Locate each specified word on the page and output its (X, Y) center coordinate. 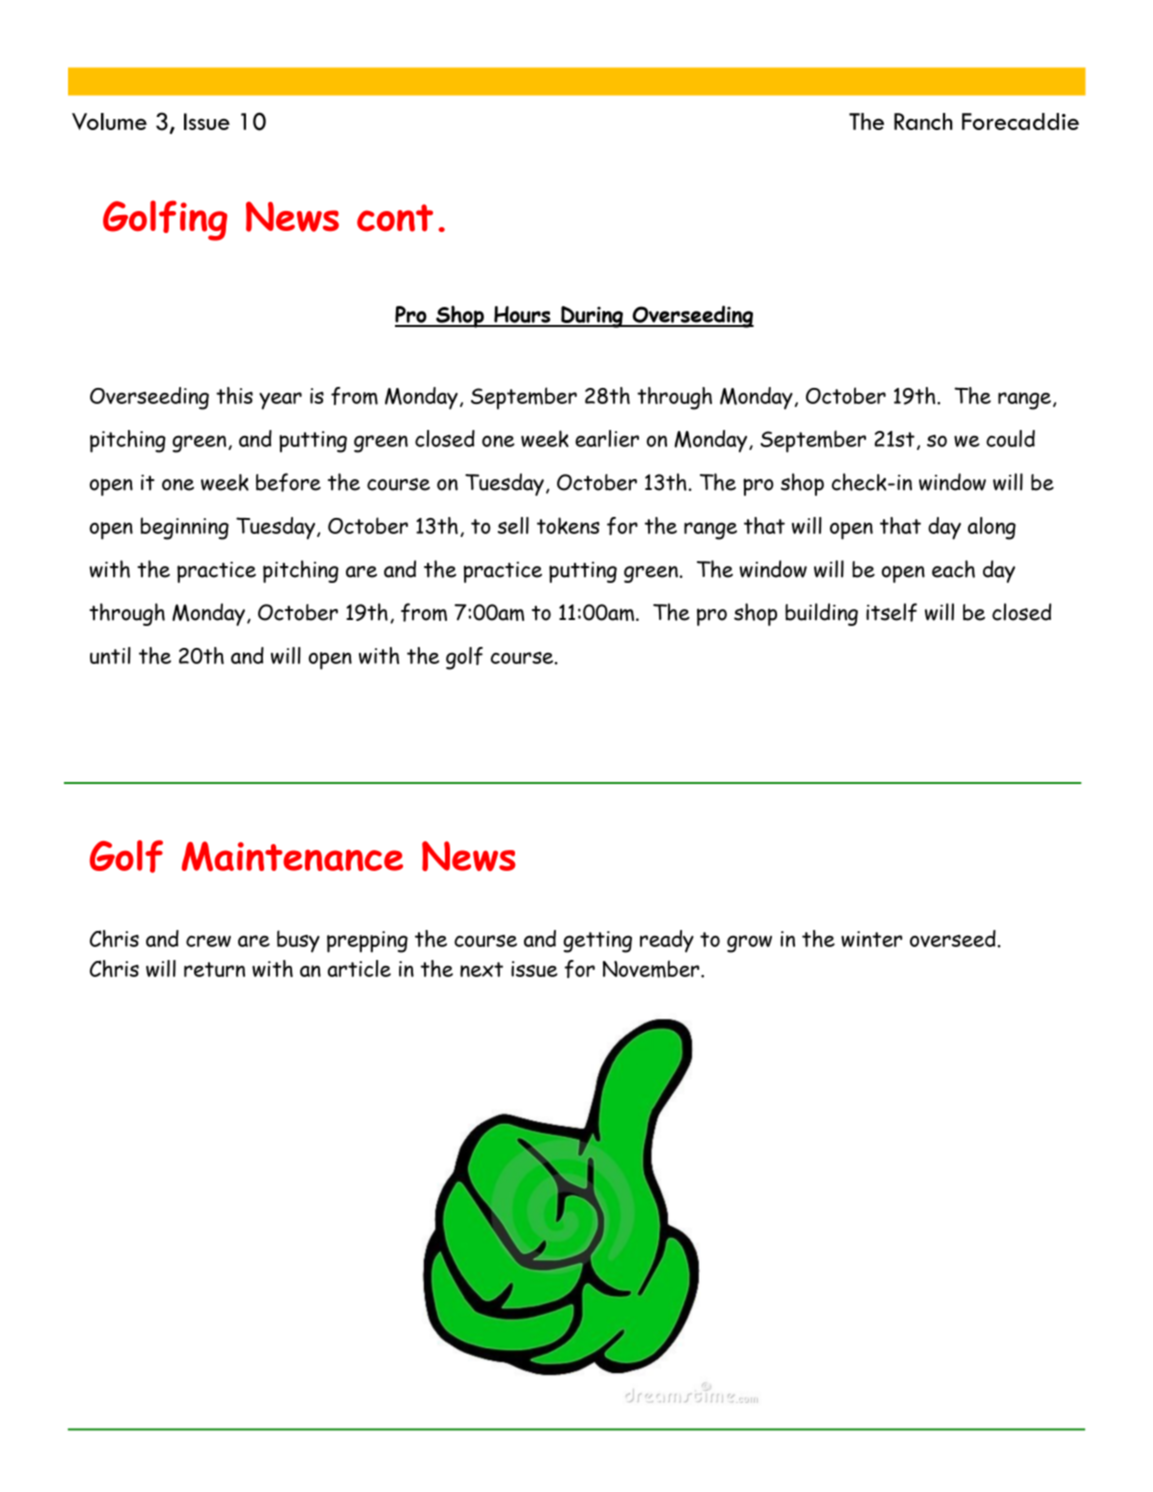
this (234, 395)
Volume (109, 121)
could (1010, 438)
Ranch (923, 121)
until (110, 655)
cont (395, 218)
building (821, 614)
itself (891, 612)
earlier (607, 438)
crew (208, 941)
